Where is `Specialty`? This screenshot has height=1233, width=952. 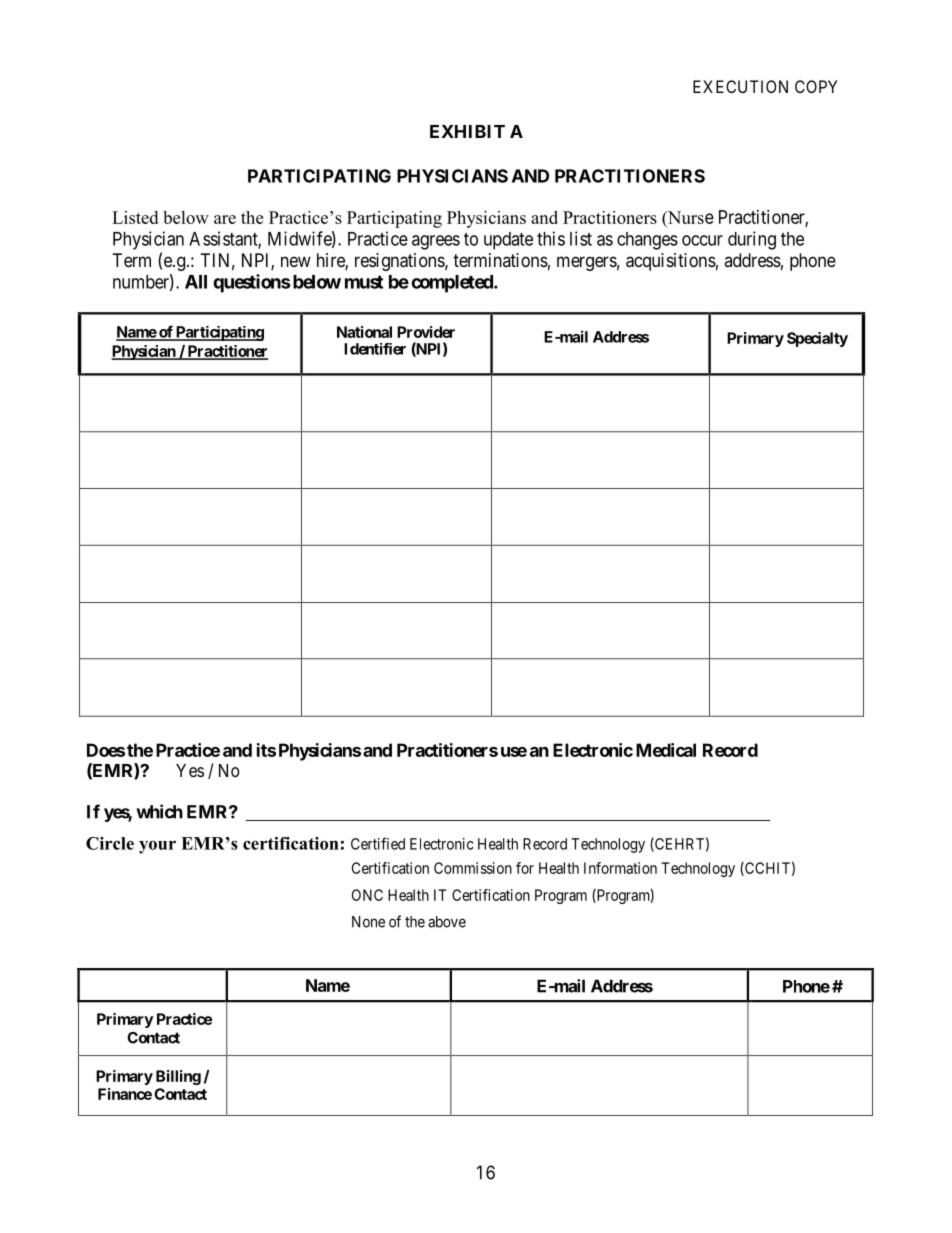
Specialty is located at coordinates (817, 339).
